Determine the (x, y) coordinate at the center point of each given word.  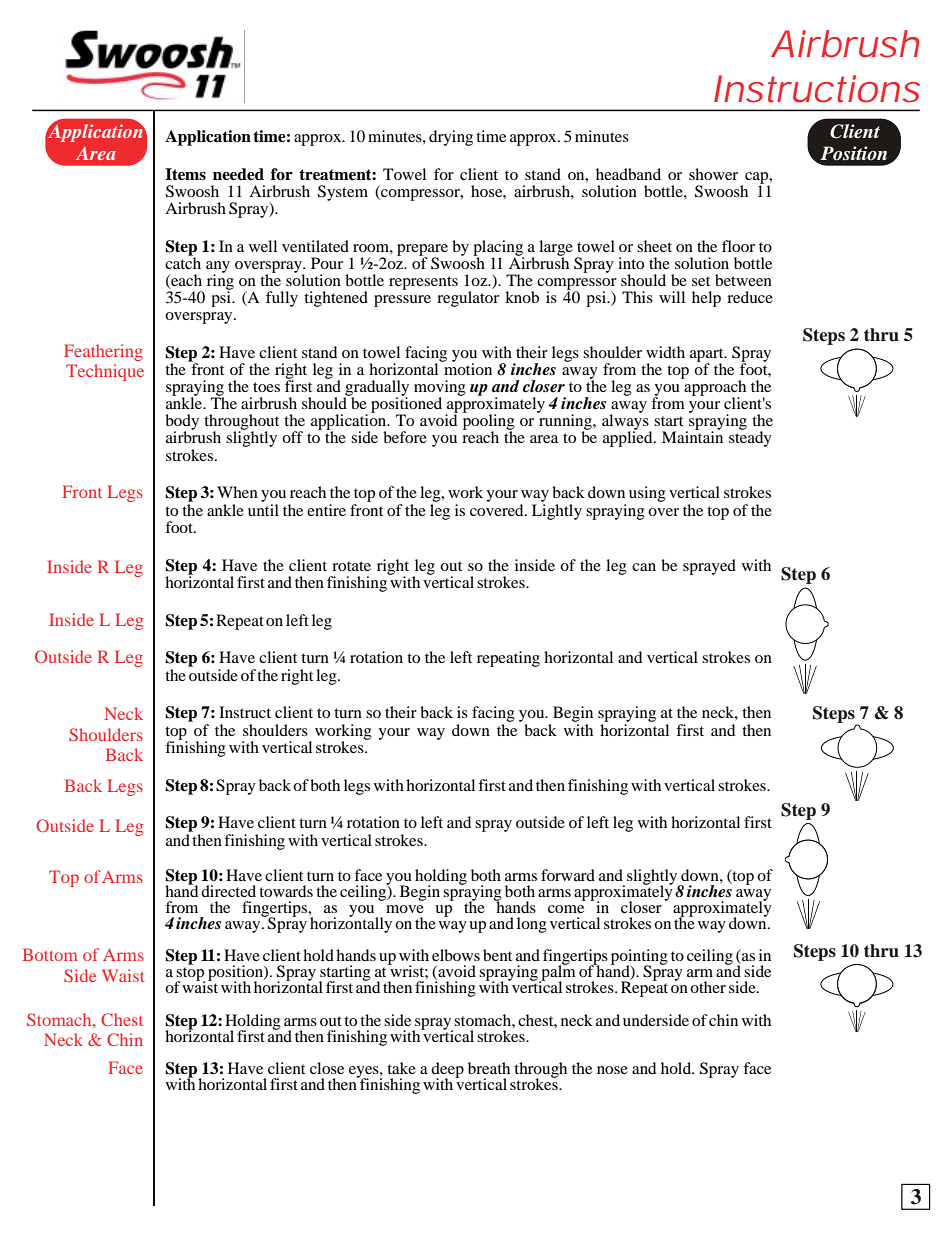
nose (612, 1070)
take (401, 1068)
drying (451, 138)
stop (190, 975)
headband (628, 174)
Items (185, 174)
